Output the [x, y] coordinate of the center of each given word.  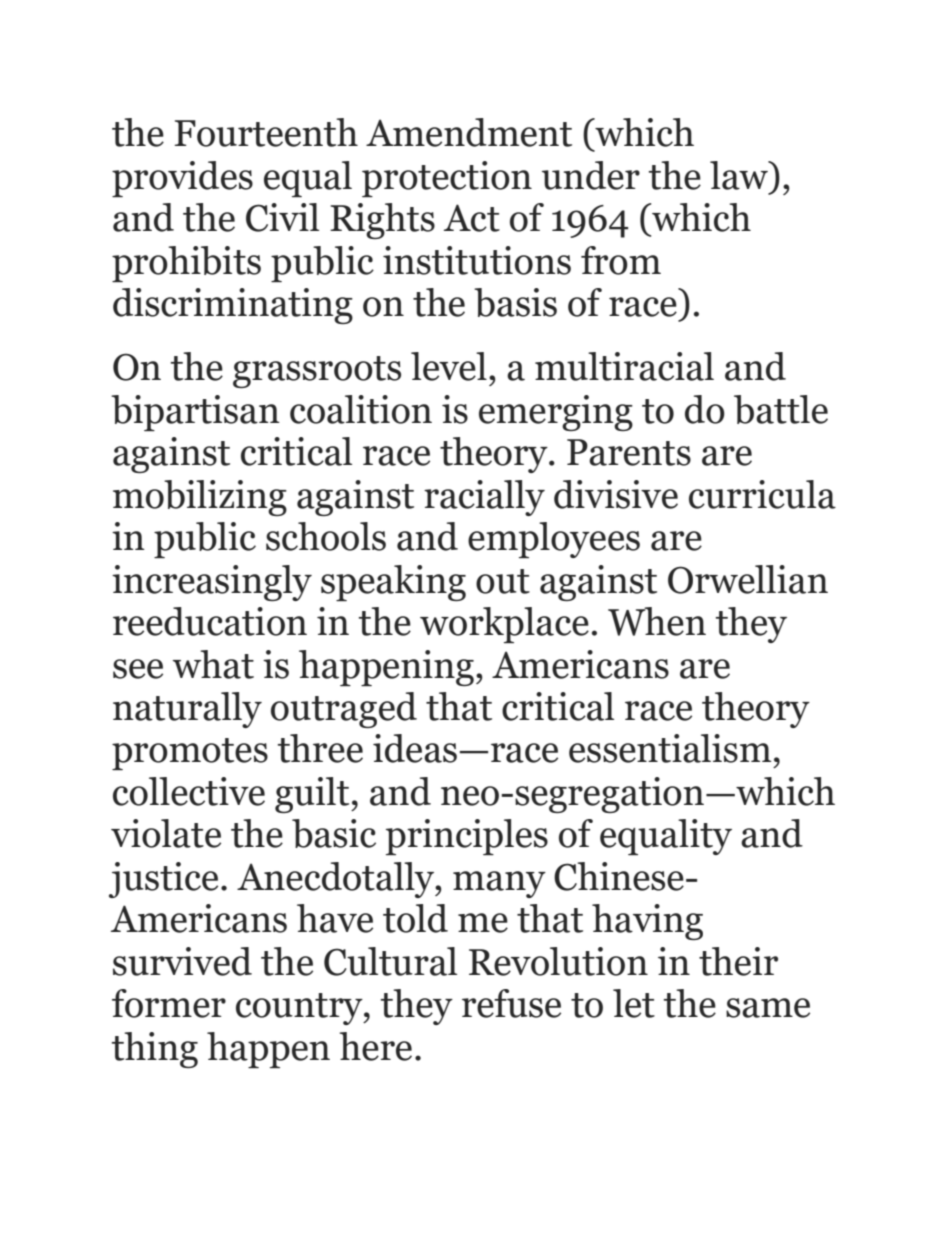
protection [447, 179]
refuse [511, 1003]
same [768, 1008]
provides [182, 179]
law [740, 175]
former [169, 1003]
